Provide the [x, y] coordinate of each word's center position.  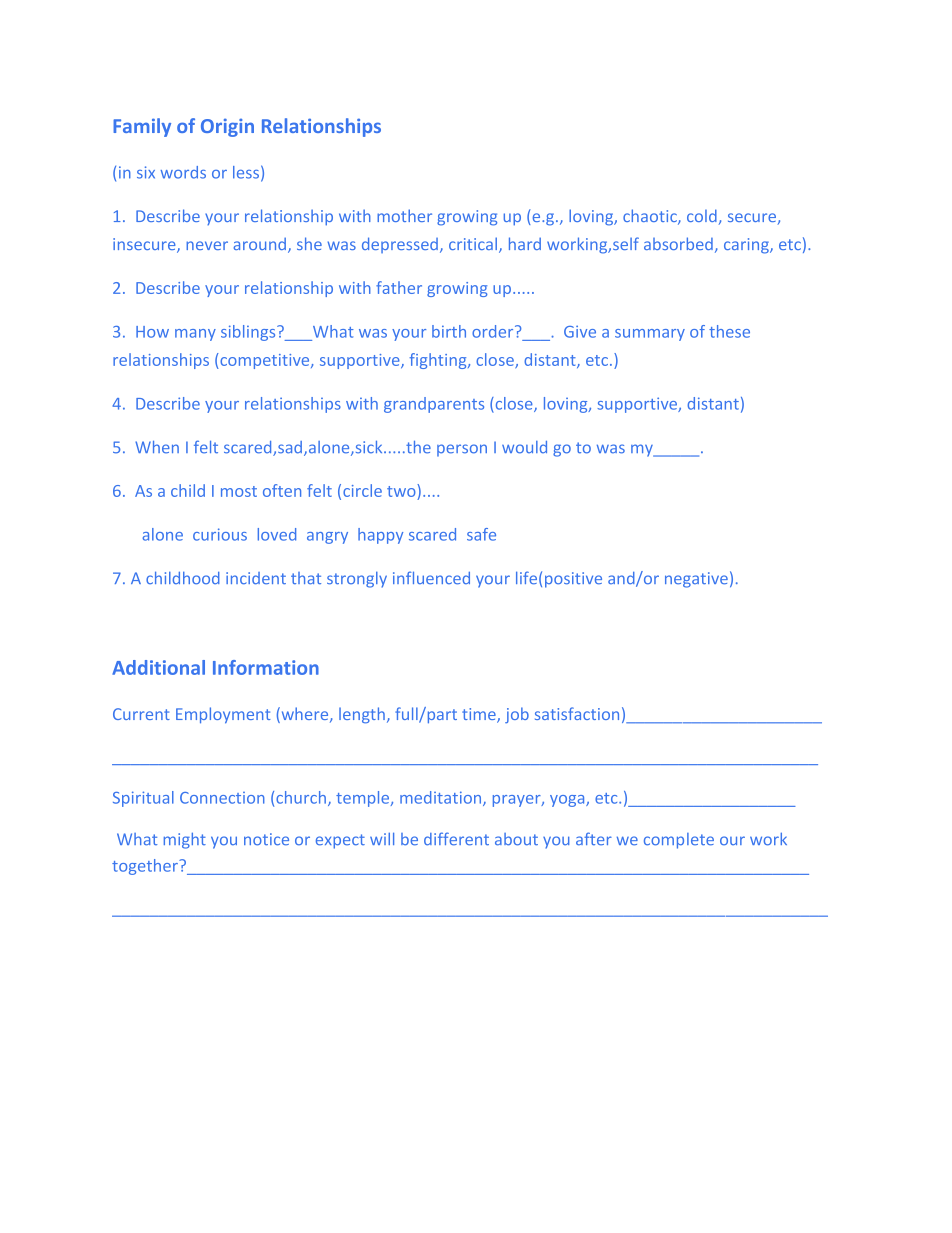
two [402, 490]
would [524, 447]
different [456, 839]
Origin [227, 127]
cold [702, 215]
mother [404, 215]
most [239, 491]
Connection [222, 798]
